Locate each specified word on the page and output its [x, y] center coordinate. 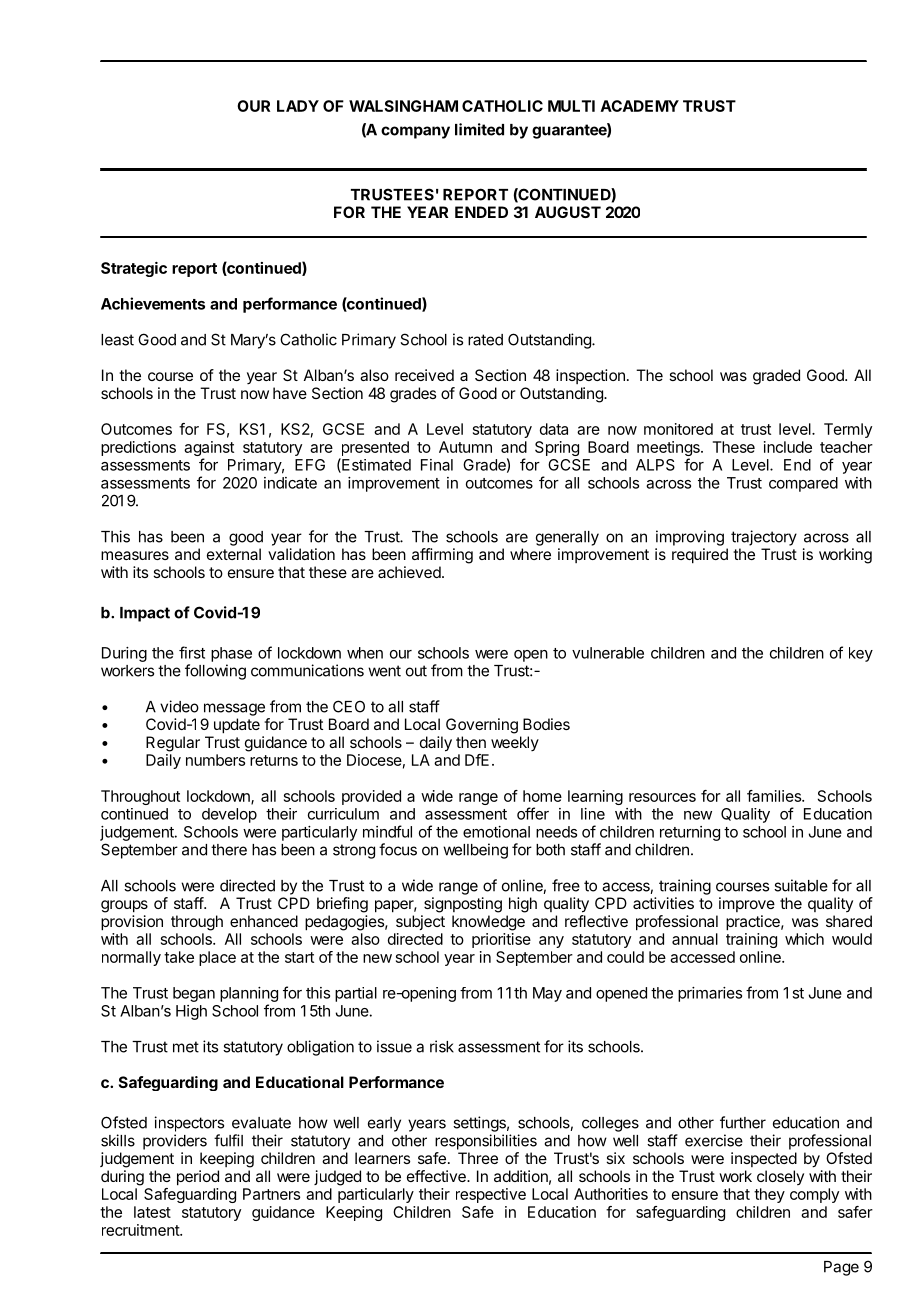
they [769, 1195]
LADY [298, 106]
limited [479, 129]
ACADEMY [640, 106]
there [229, 850]
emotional [496, 832]
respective [491, 1195]
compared [803, 484]
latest [152, 1212]
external [234, 554]
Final [437, 465]
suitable [801, 885]
